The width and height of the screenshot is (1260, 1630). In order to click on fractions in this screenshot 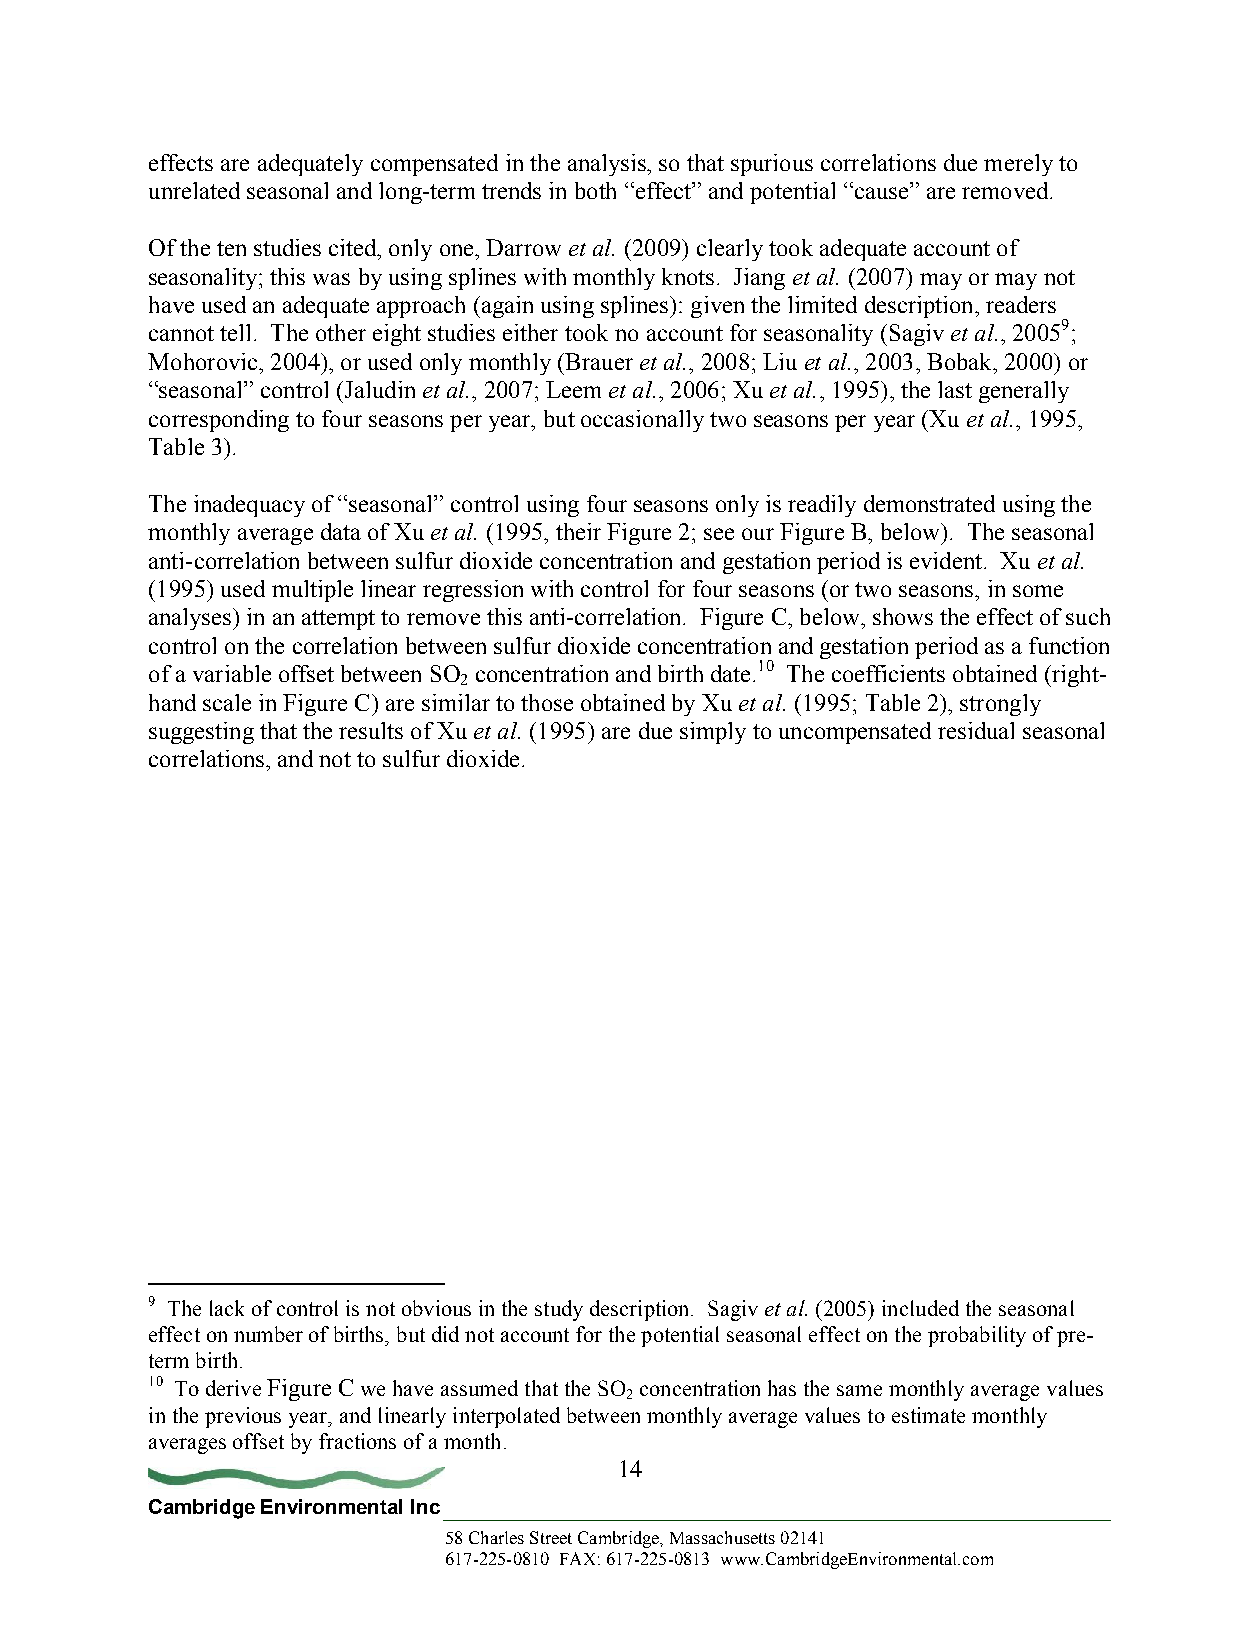, I will do `click(357, 1441)`.
